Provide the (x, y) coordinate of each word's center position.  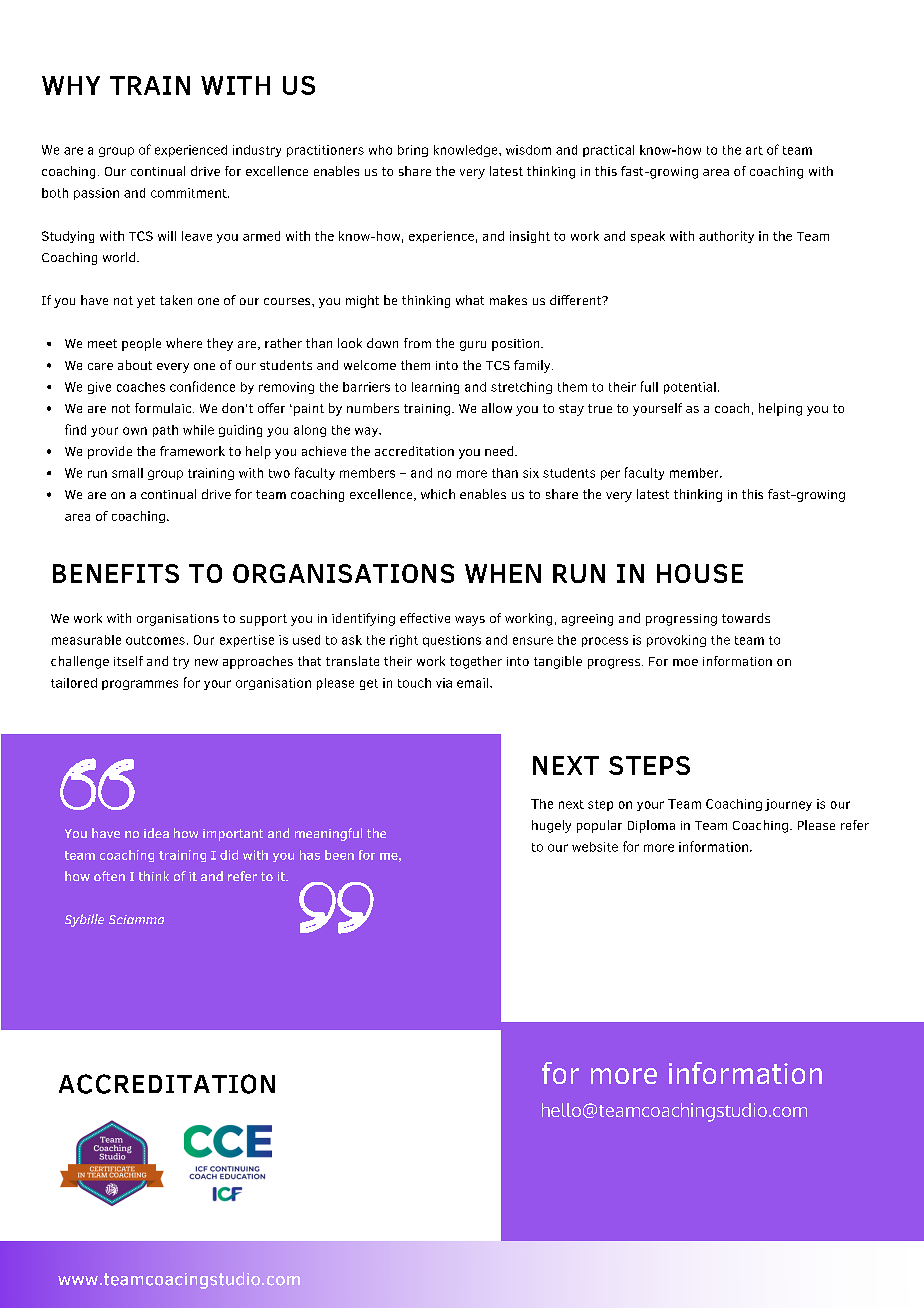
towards (746, 618)
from (417, 343)
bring (413, 151)
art (754, 150)
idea (156, 833)
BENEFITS (116, 573)
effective (425, 618)
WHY (71, 85)
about (135, 365)
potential (690, 388)
